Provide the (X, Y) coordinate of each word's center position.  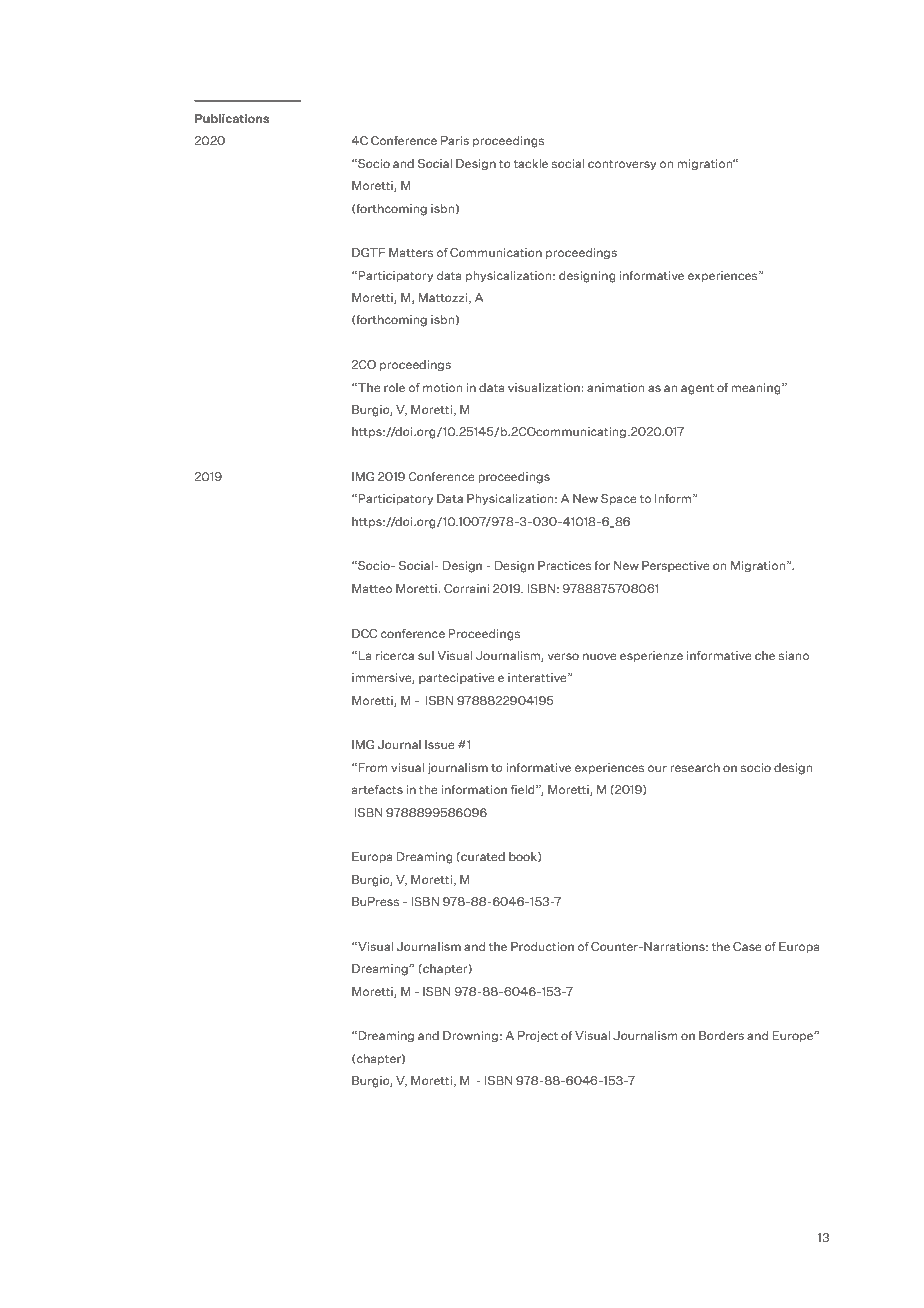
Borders (721, 1035)
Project (538, 1037)
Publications (232, 118)
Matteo (372, 588)
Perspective (676, 566)
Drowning (470, 1037)
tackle (531, 163)
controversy (622, 165)
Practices (564, 565)
